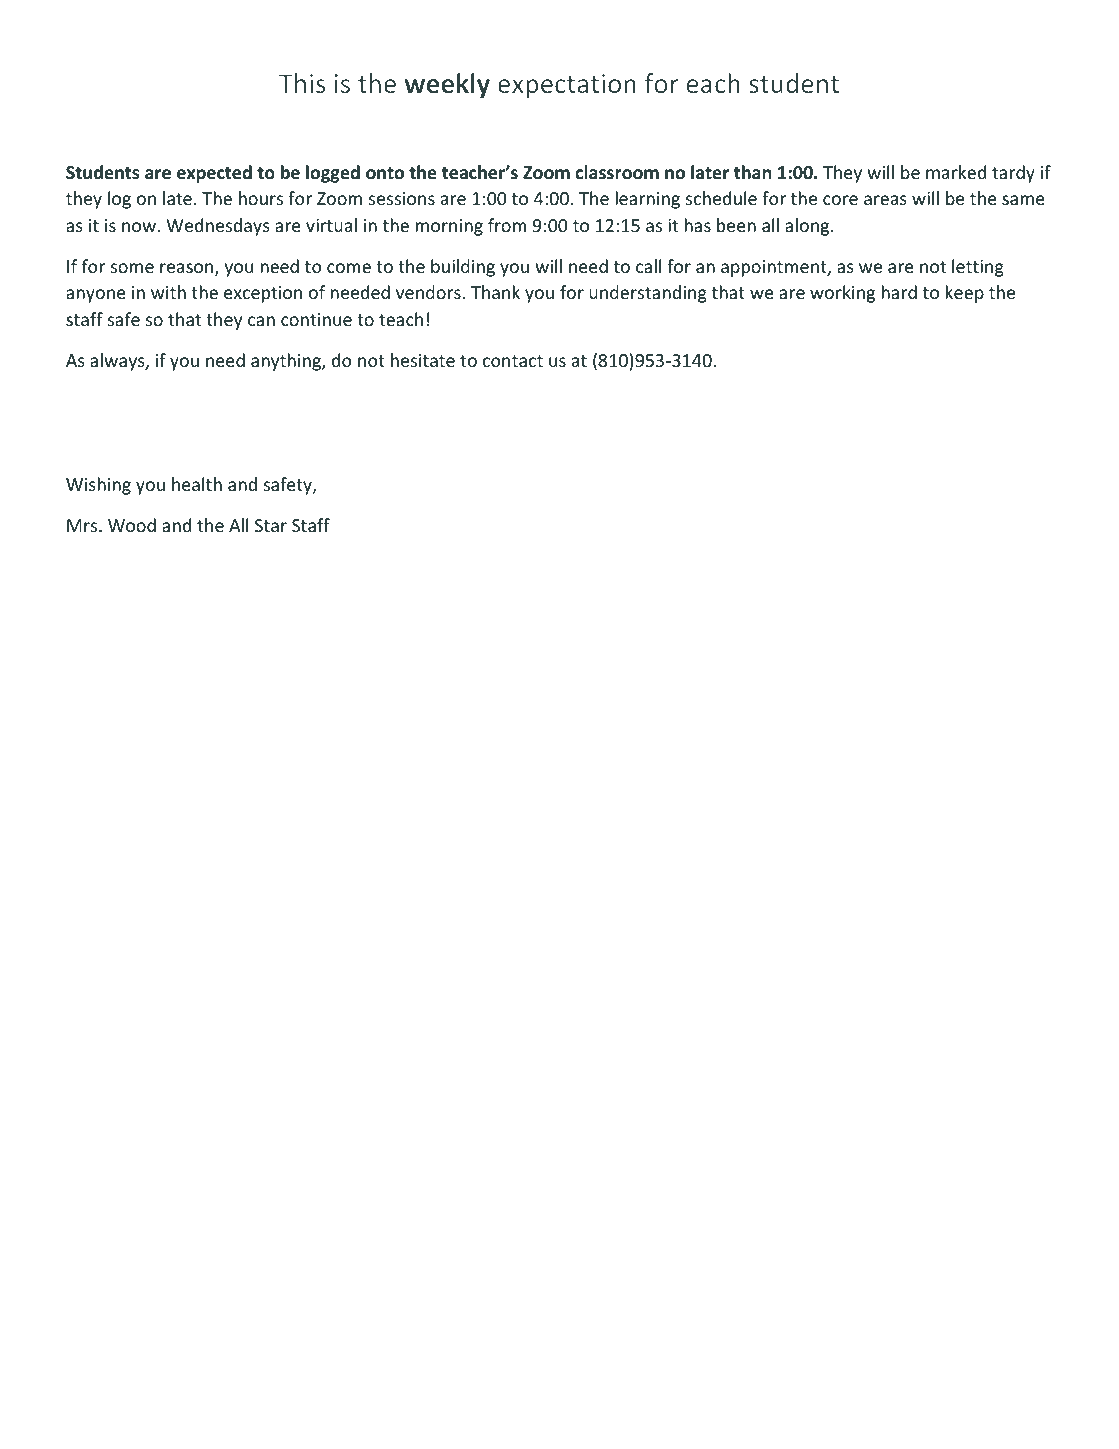 This screenshot has width=1119, height=1449. Describe the element at coordinates (648, 294) in the screenshot. I see `understanding` at that location.
